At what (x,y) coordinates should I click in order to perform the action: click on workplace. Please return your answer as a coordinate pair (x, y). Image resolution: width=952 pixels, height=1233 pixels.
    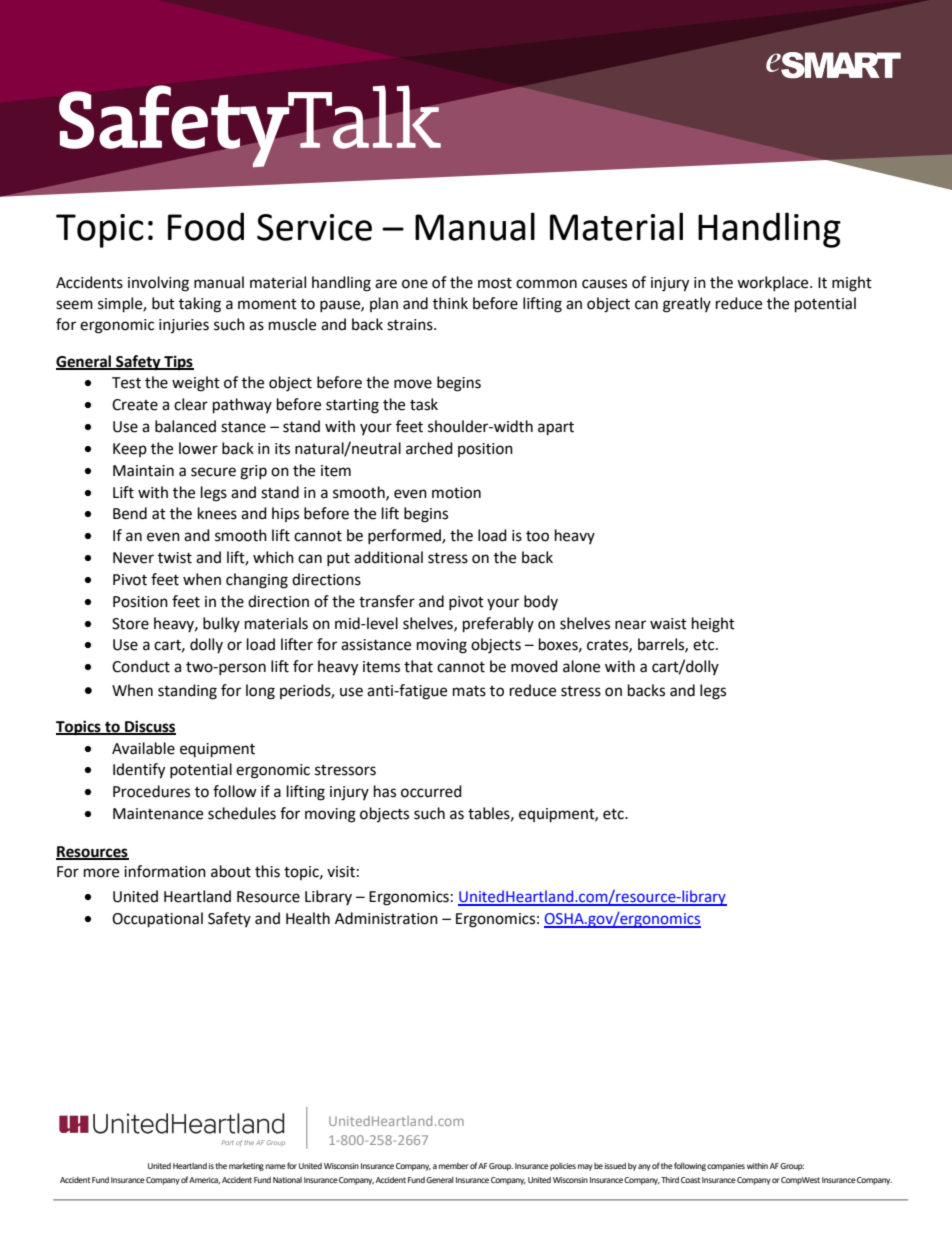
    Looking at the image, I should click on (774, 283).
